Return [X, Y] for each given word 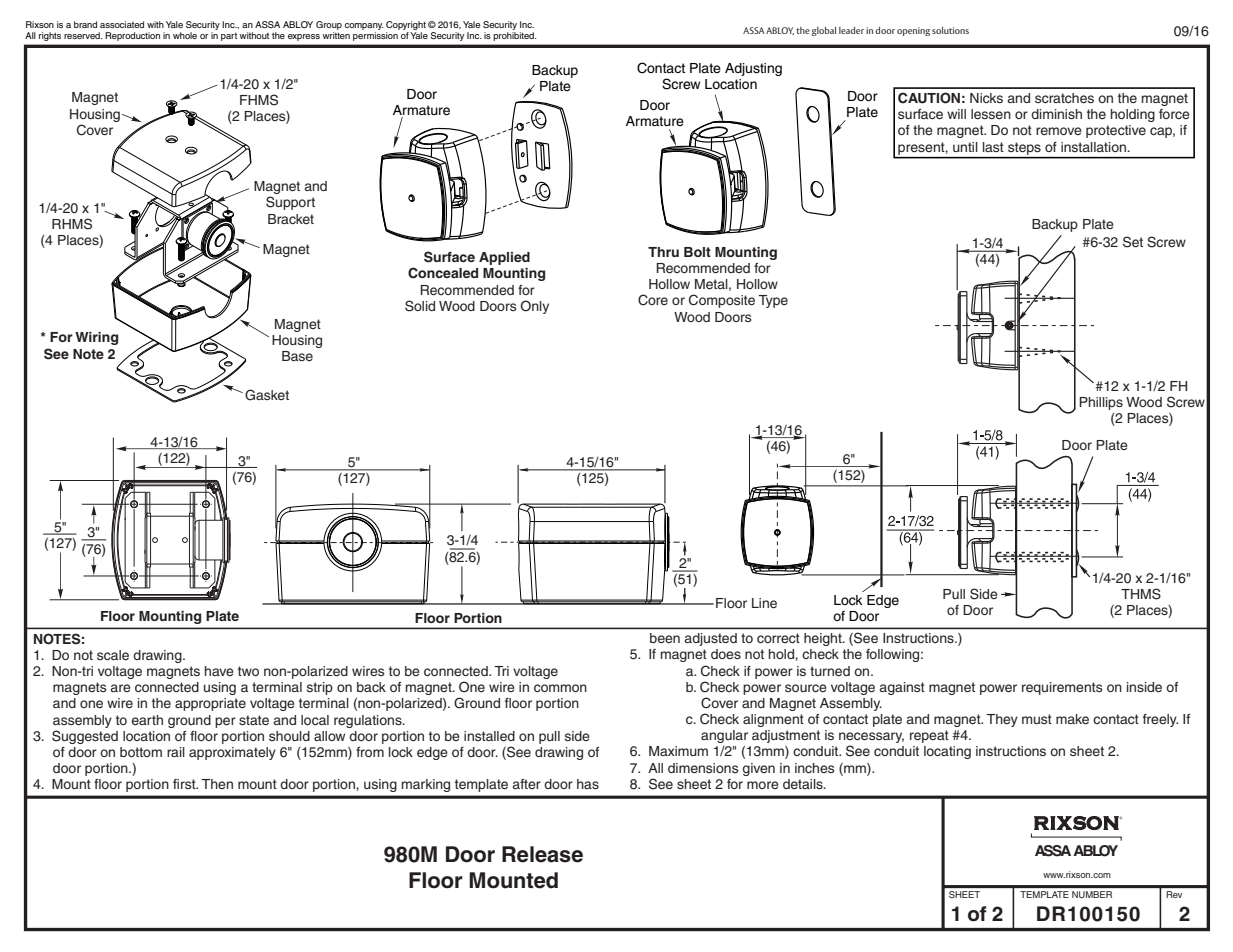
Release [542, 854]
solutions [950, 30]
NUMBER [1092, 894]
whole [185, 35]
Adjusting [753, 69]
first [185, 784]
